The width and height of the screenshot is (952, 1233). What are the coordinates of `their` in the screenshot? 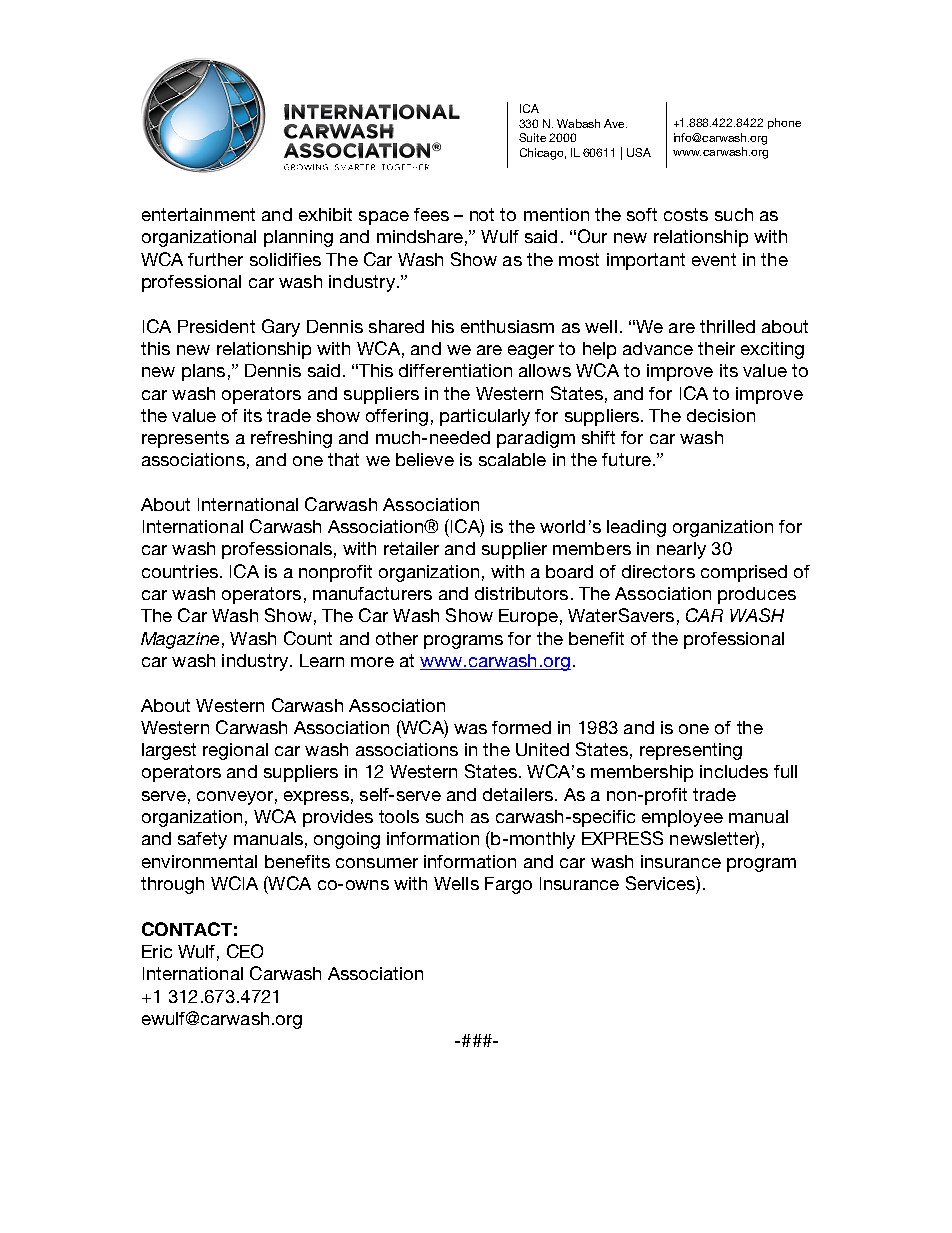 It's located at (716, 348).
